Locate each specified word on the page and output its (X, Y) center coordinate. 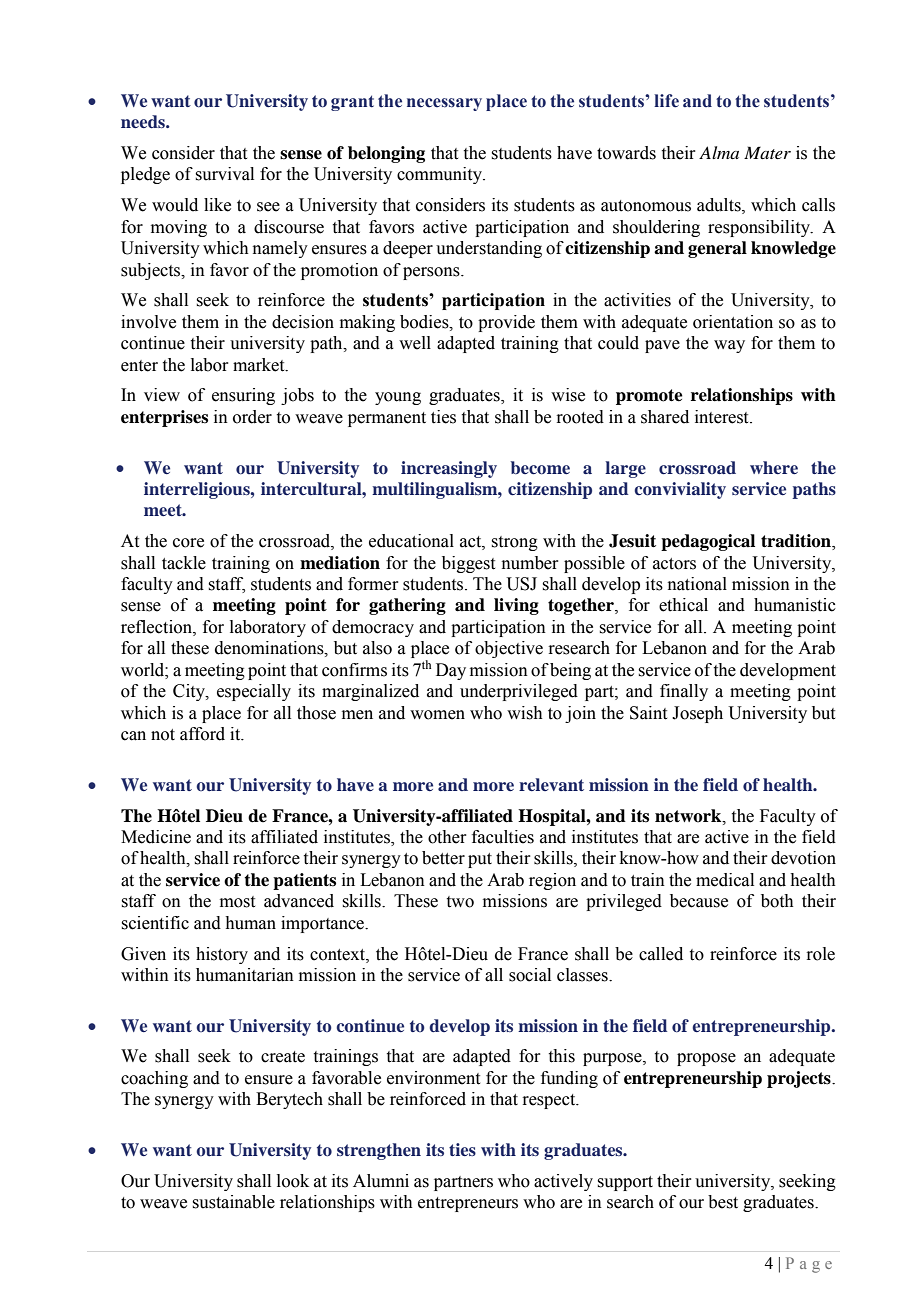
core (188, 543)
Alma (719, 152)
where (774, 467)
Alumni (381, 1181)
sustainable (233, 1202)
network (689, 816)
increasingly (449, 469)
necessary (444, 104)
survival (224, 174)
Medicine (156, 837)
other (447, 837)
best (723, 1202)
